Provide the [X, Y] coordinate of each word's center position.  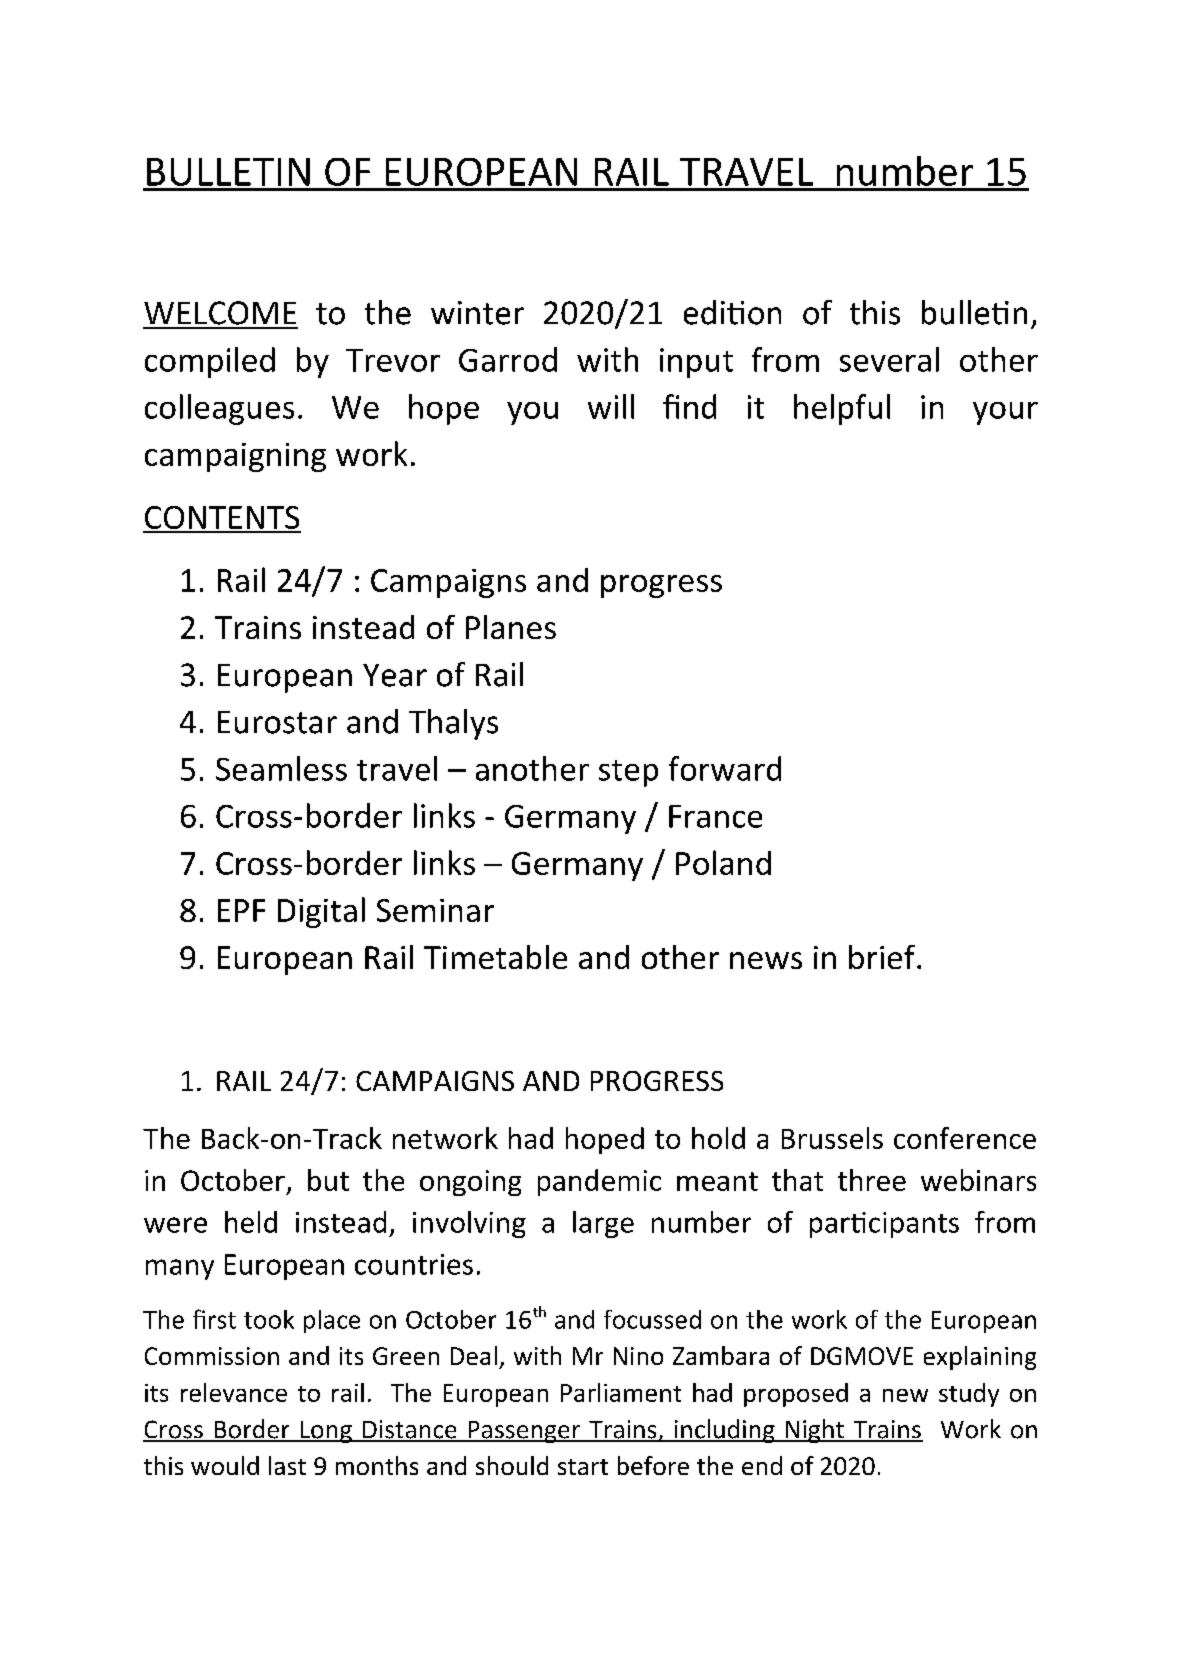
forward [725, 768]
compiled [210, 362]
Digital [321, 912]
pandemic [599, 1182]
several [889, 359]
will [611, 406]
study [969, 1395]
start [583, 1467]
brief [883, 957]
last [287, 1465]
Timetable [495, 957]
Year [395, 675]
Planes [511, 627]
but [328, 1180]
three [872, 1180]
